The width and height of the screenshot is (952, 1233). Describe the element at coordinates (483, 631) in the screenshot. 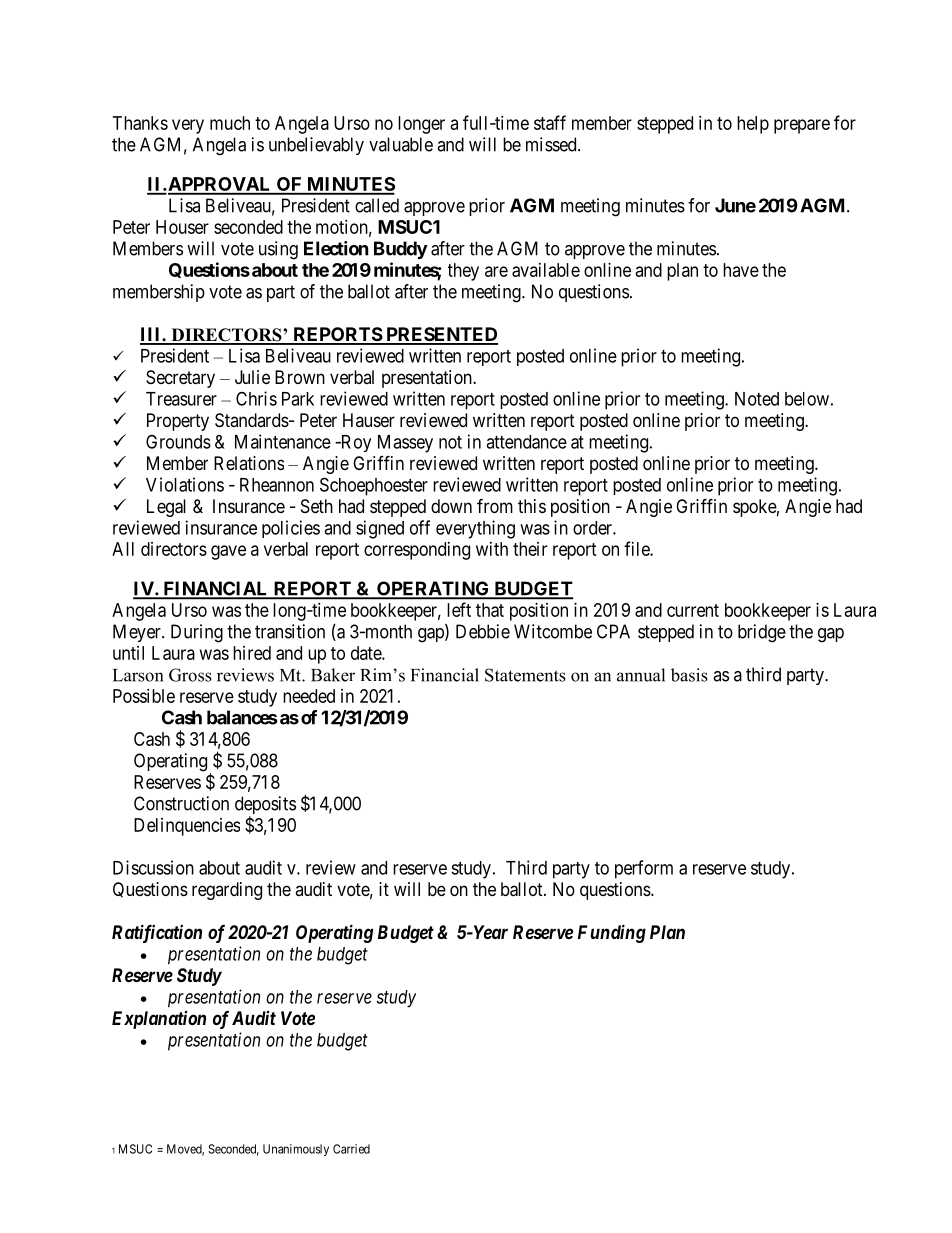

I see `Debbie` at that location.
